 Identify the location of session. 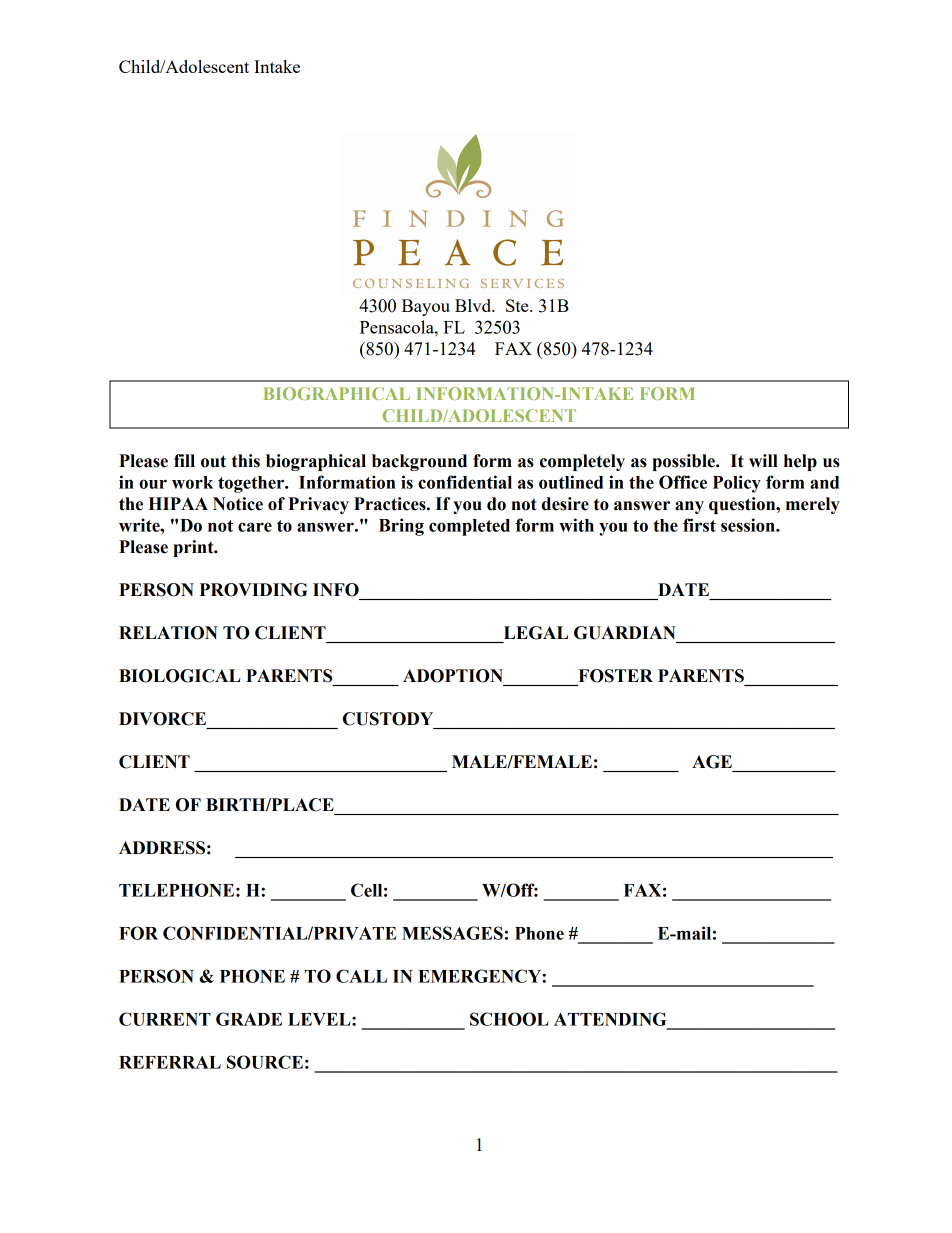
(749, 525).
